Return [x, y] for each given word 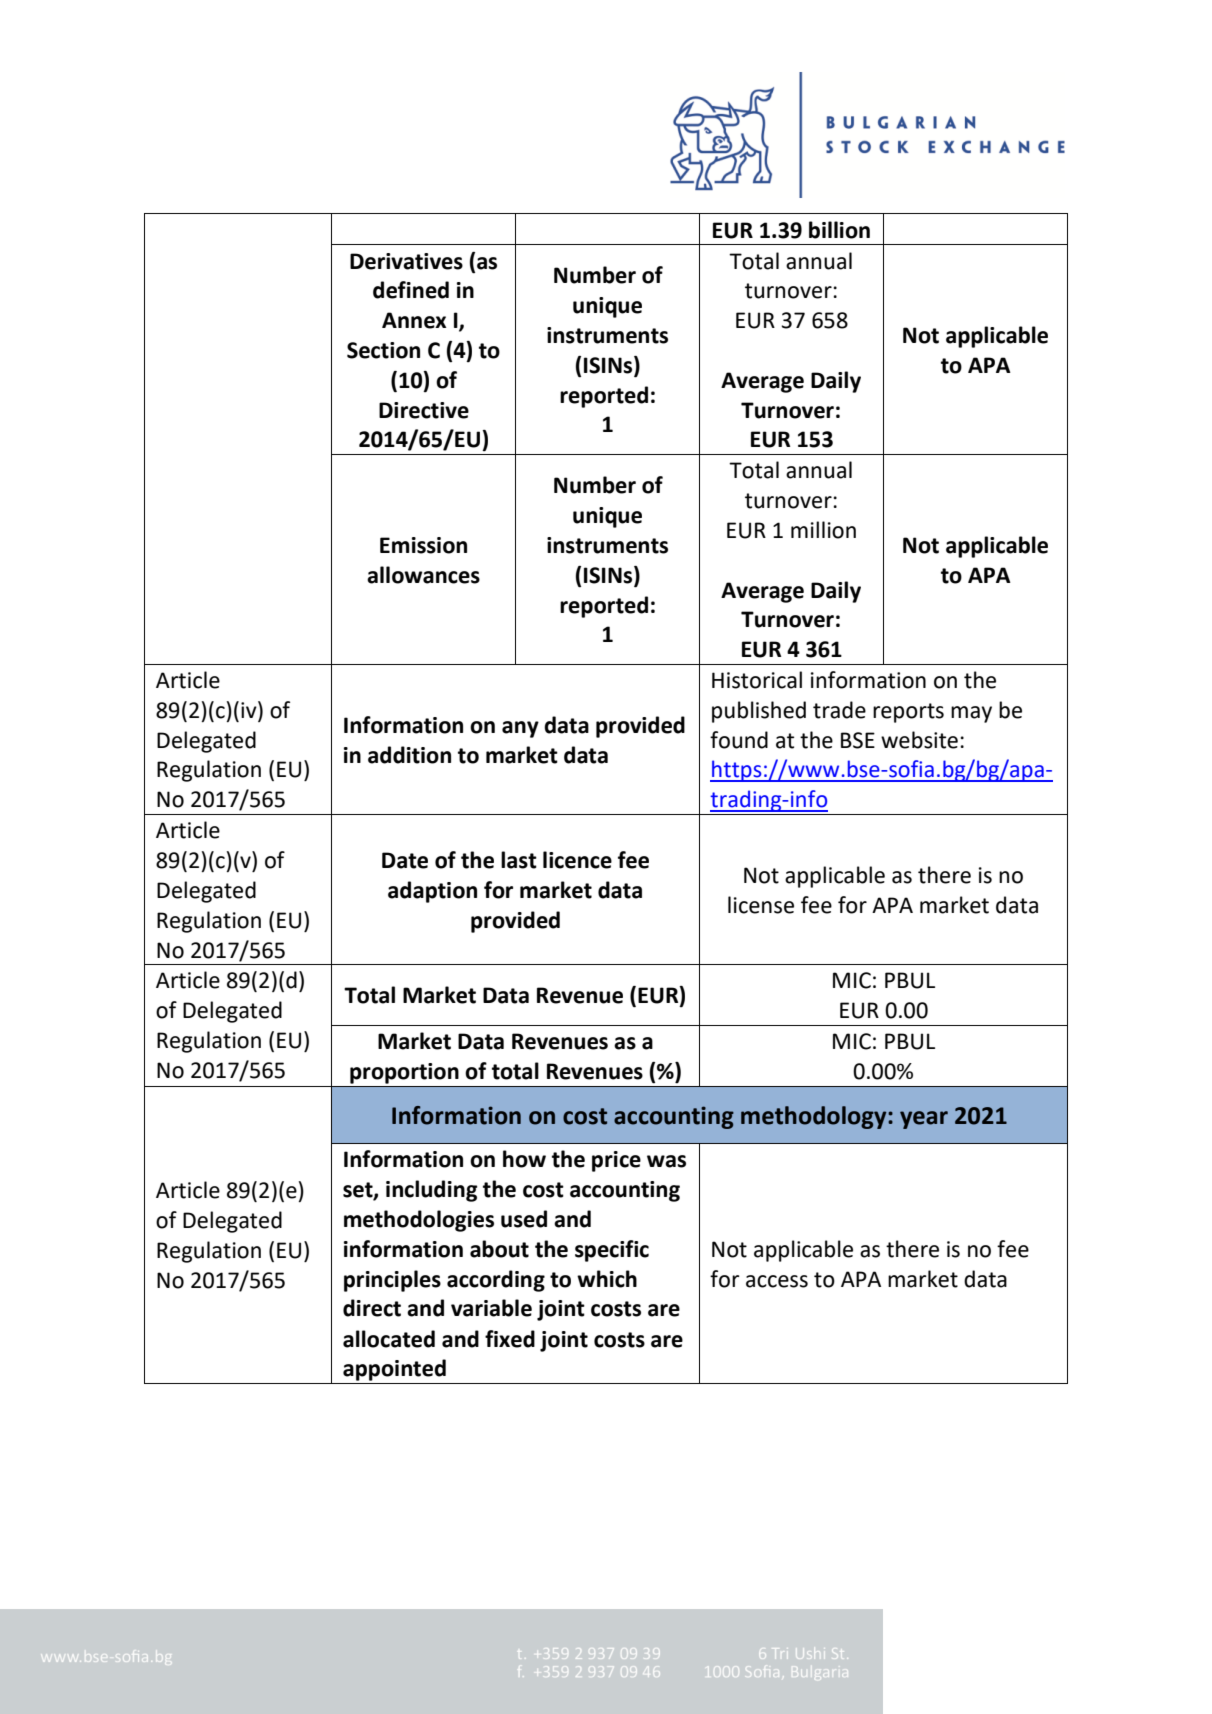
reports [908, 713]
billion [839, 230]
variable [491, 1308]
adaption [432, 892]
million [823, 530]
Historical [757, 680]
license [761, 905]
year [924, 1120]
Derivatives [406, 261]
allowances [423, 575]
